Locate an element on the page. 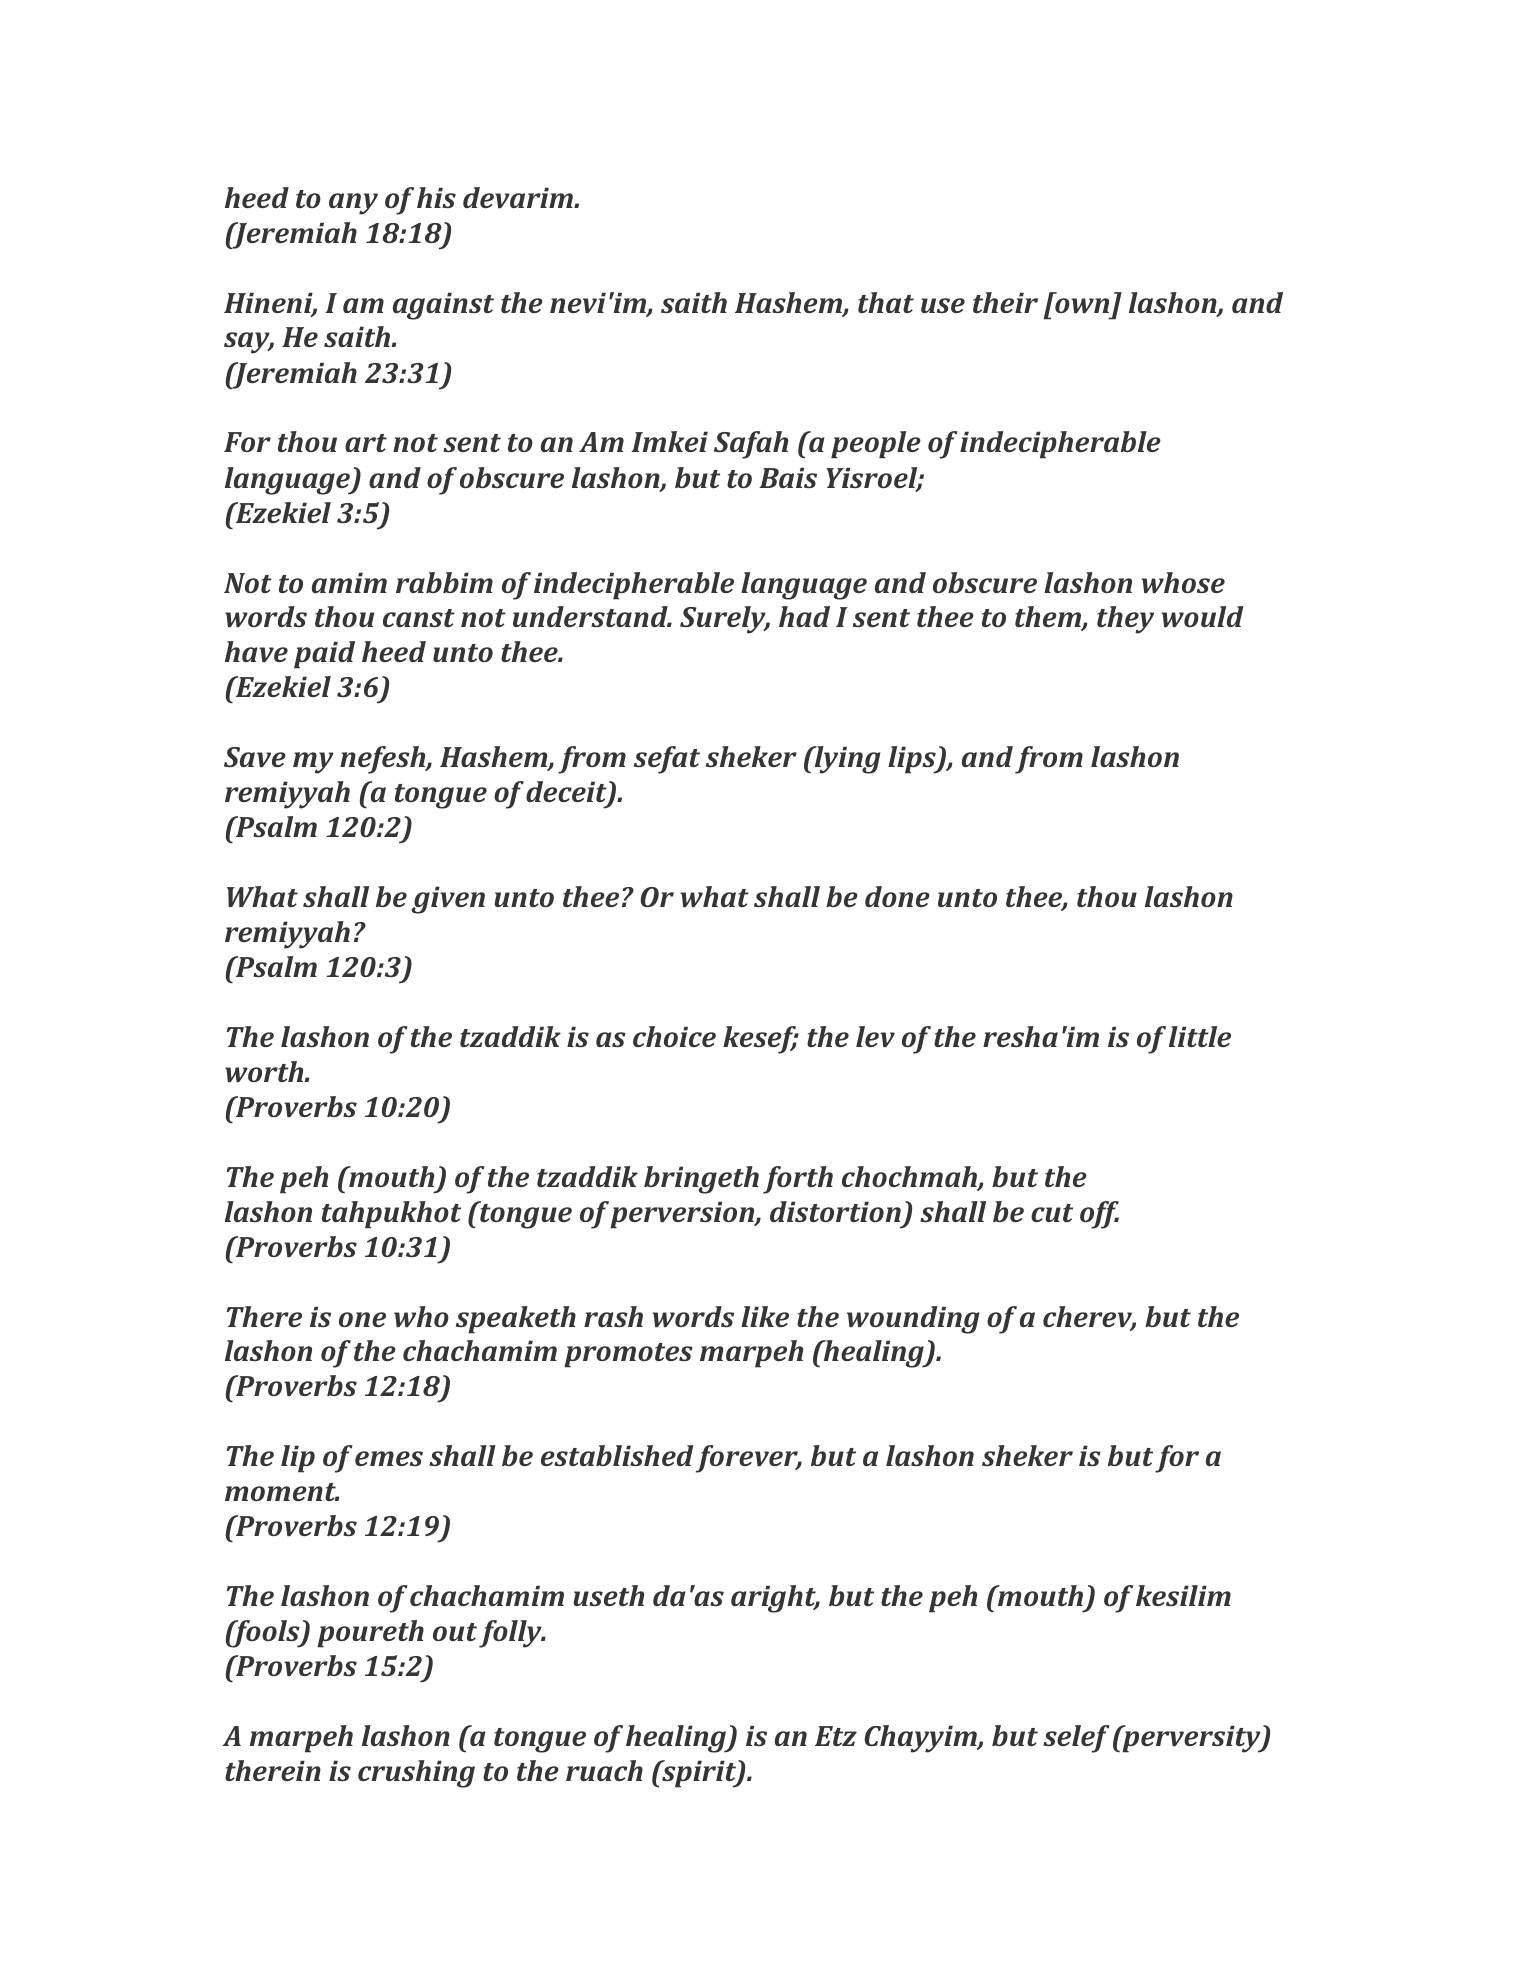 The width and height of the document is (1521, 1968). they is located at coordinates (1125, 620).
